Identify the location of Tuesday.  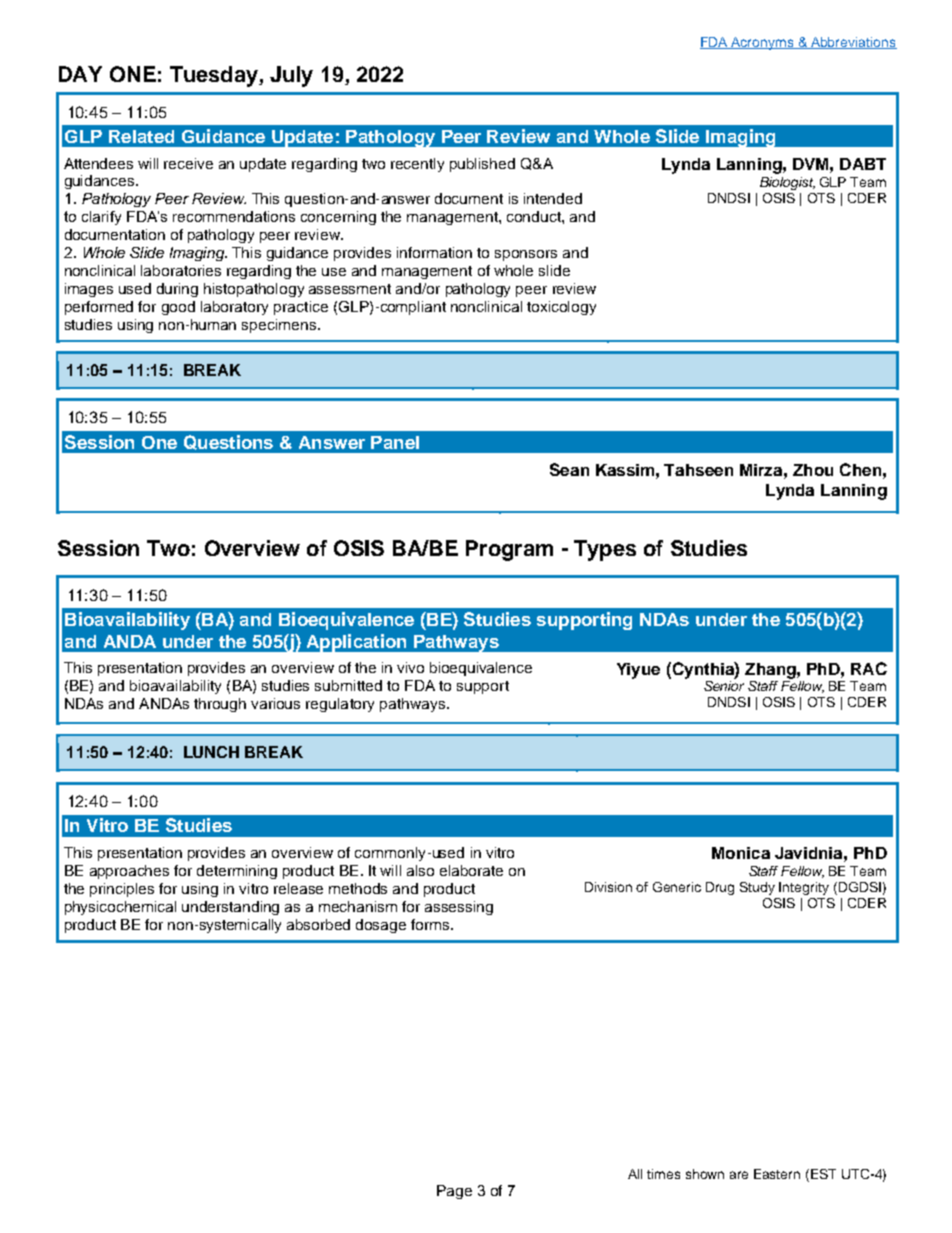
(215, 76).
